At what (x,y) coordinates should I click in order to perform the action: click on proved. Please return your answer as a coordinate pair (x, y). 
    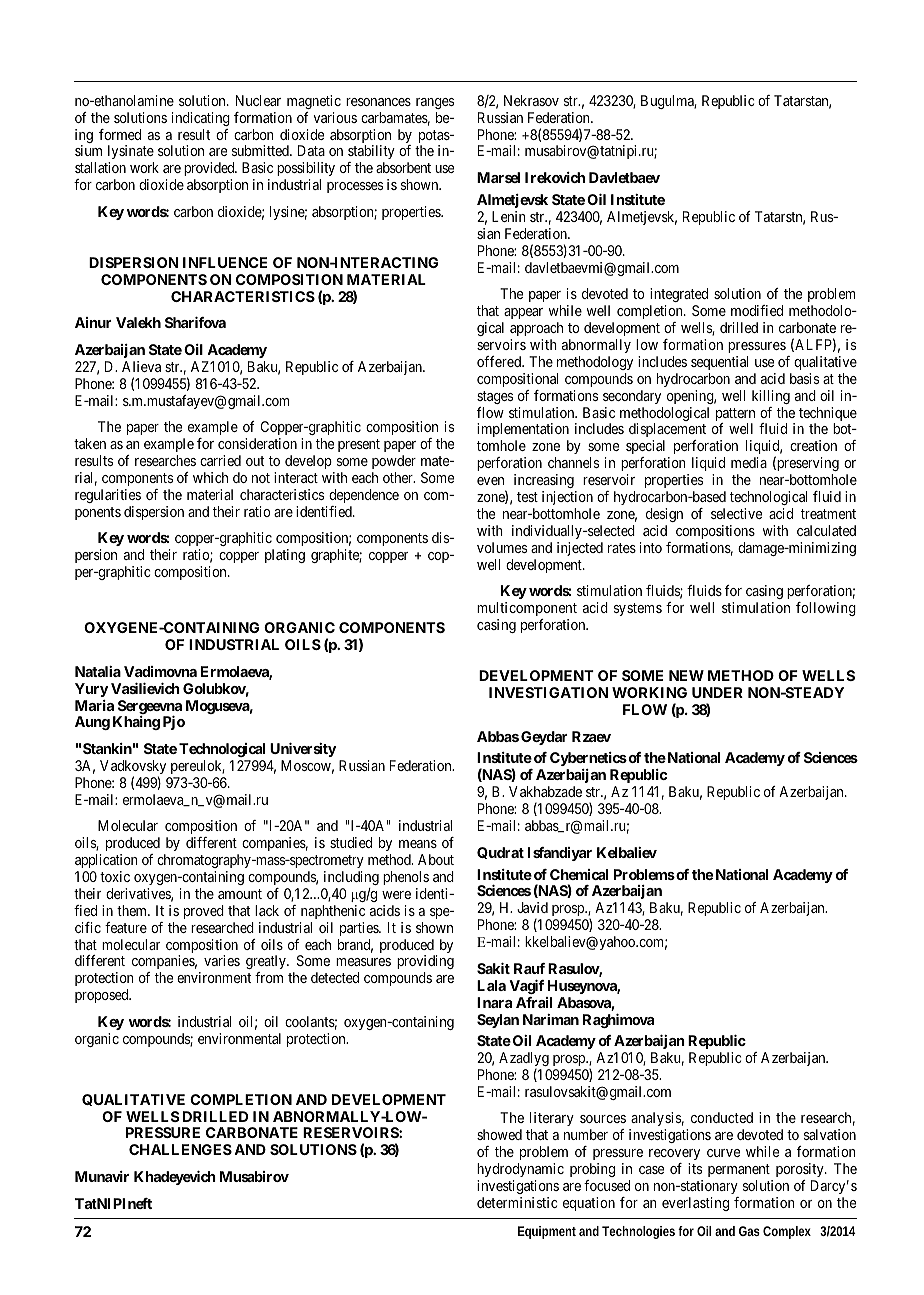
    Looking at the image, I should click on (204, 912).
